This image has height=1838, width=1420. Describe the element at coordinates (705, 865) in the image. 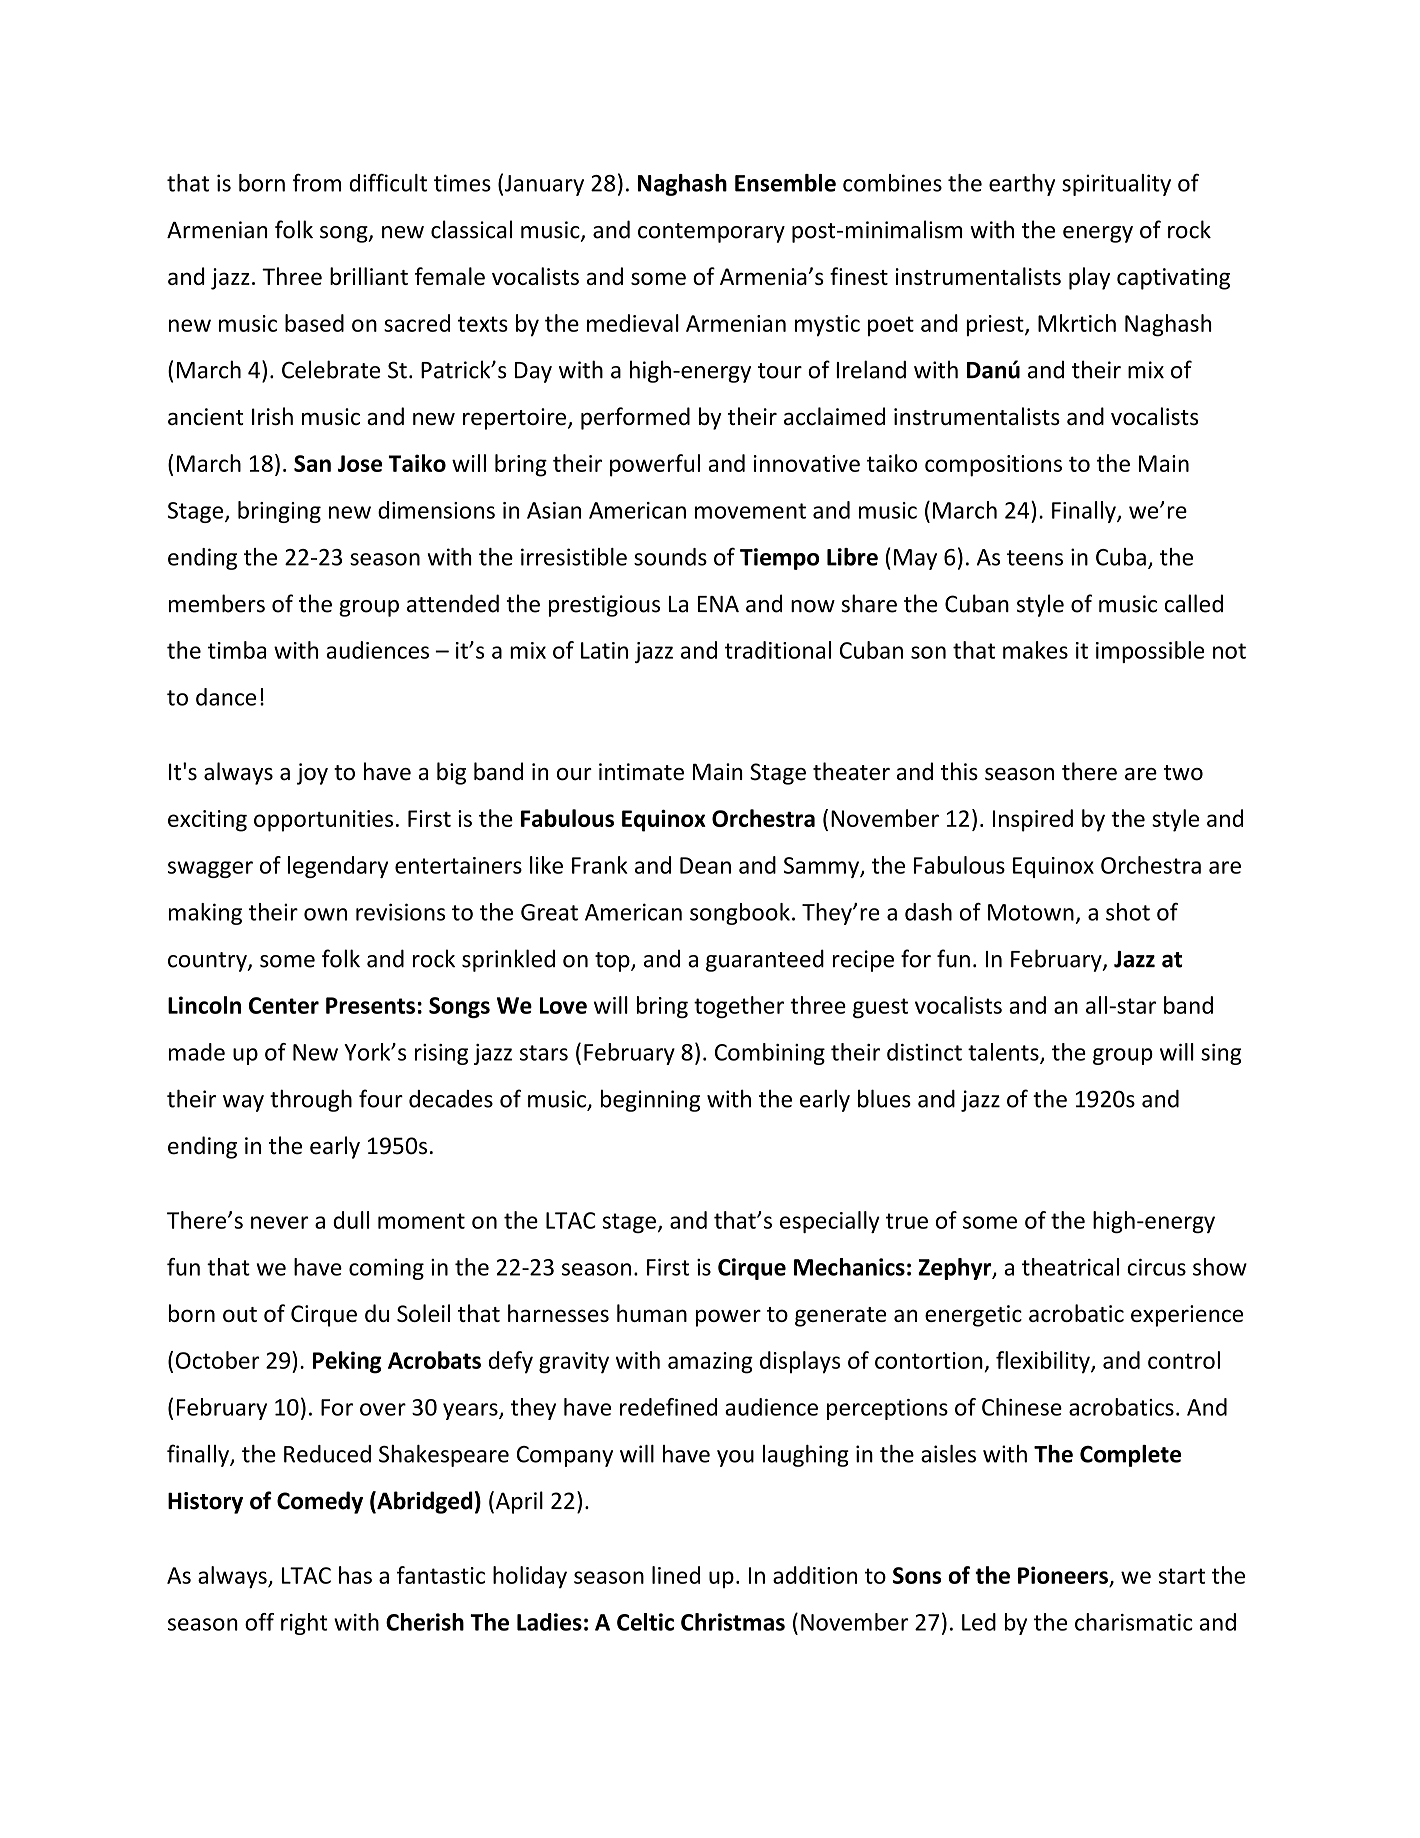

I see `Dean` at that location.
